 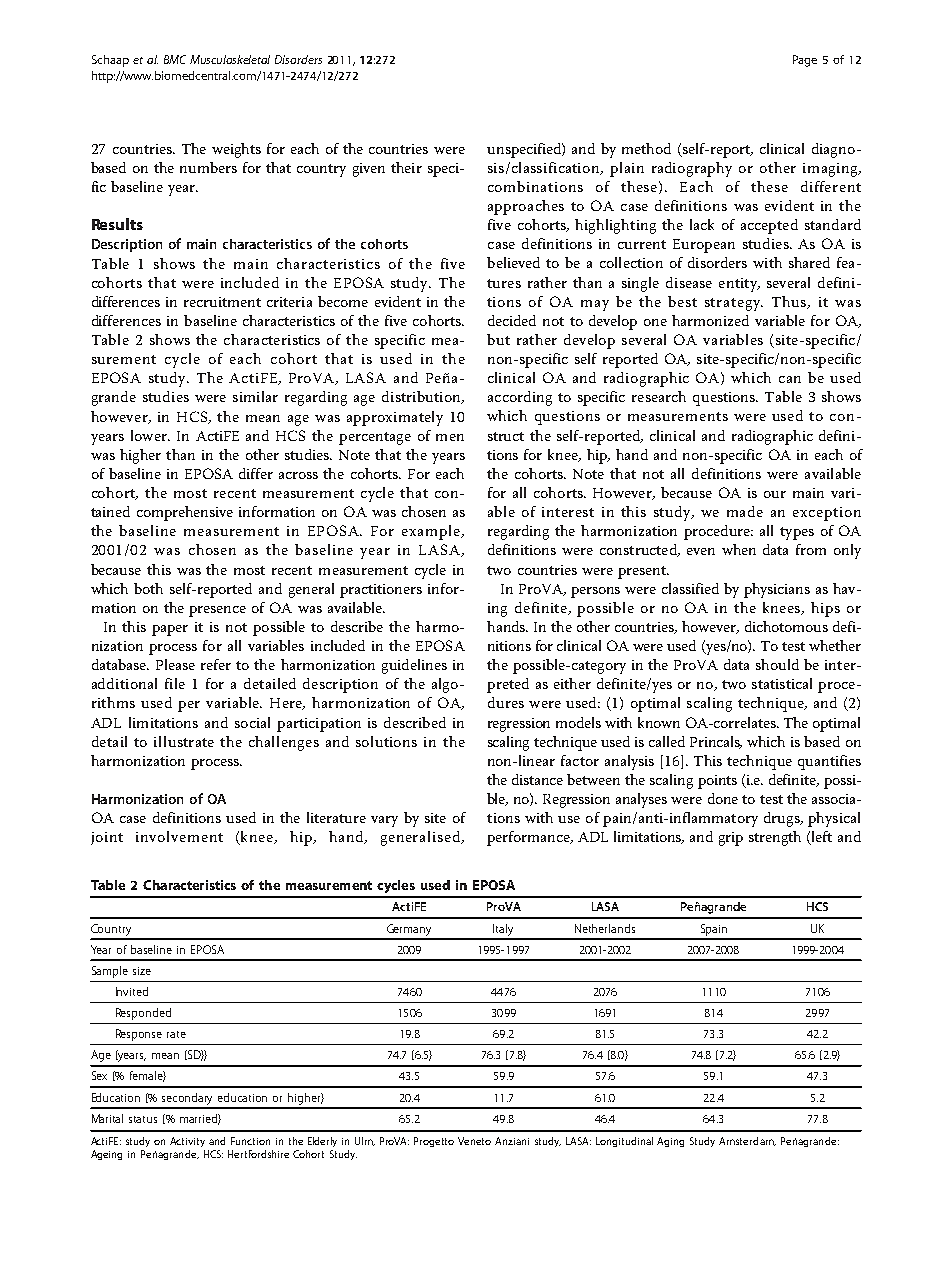 What do you see at coordinates (255, 396) in the image?
I see `similar` at bounding box center [255, 396].
